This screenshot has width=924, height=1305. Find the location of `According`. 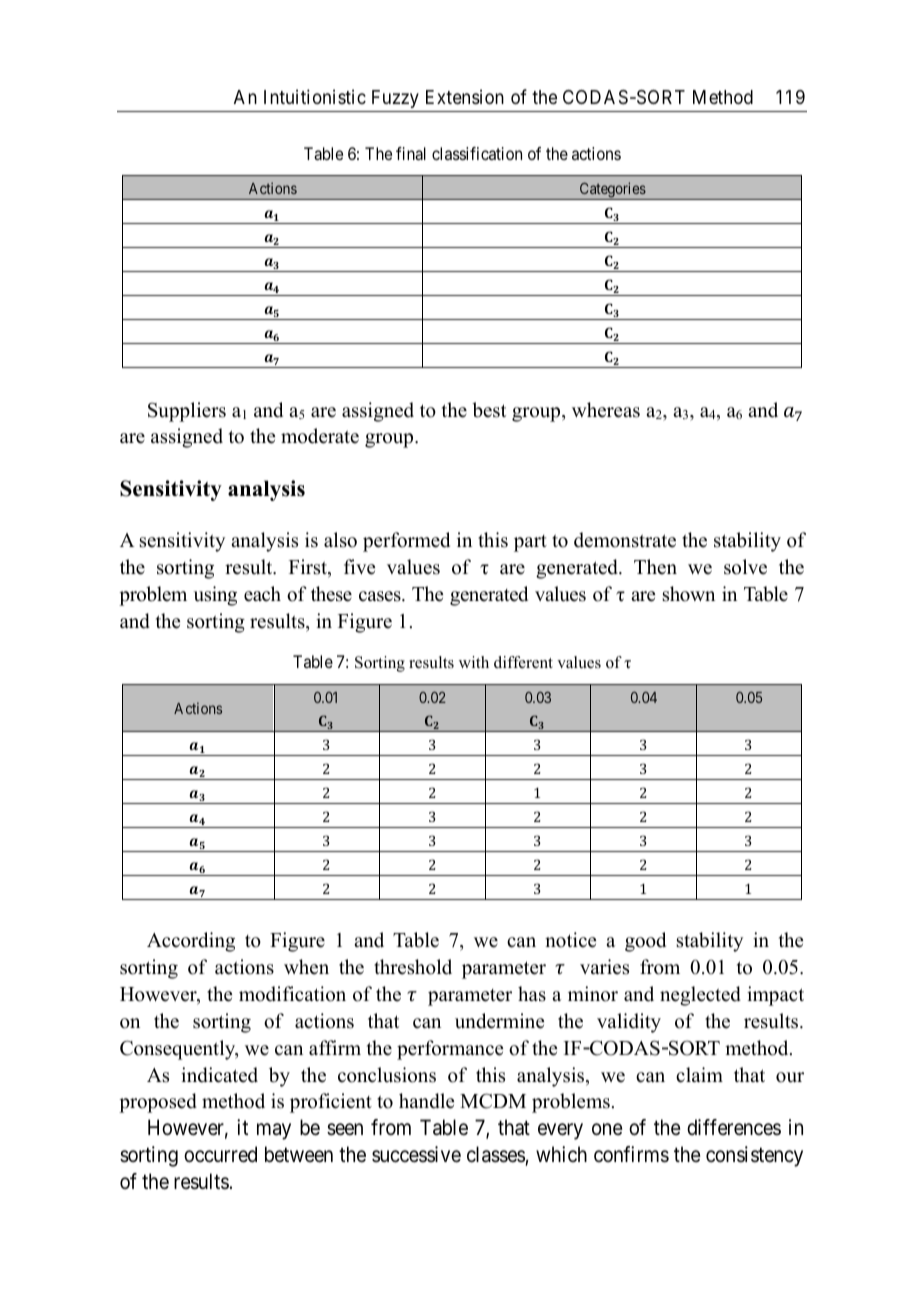

According is located at coordinates (191, 942).
